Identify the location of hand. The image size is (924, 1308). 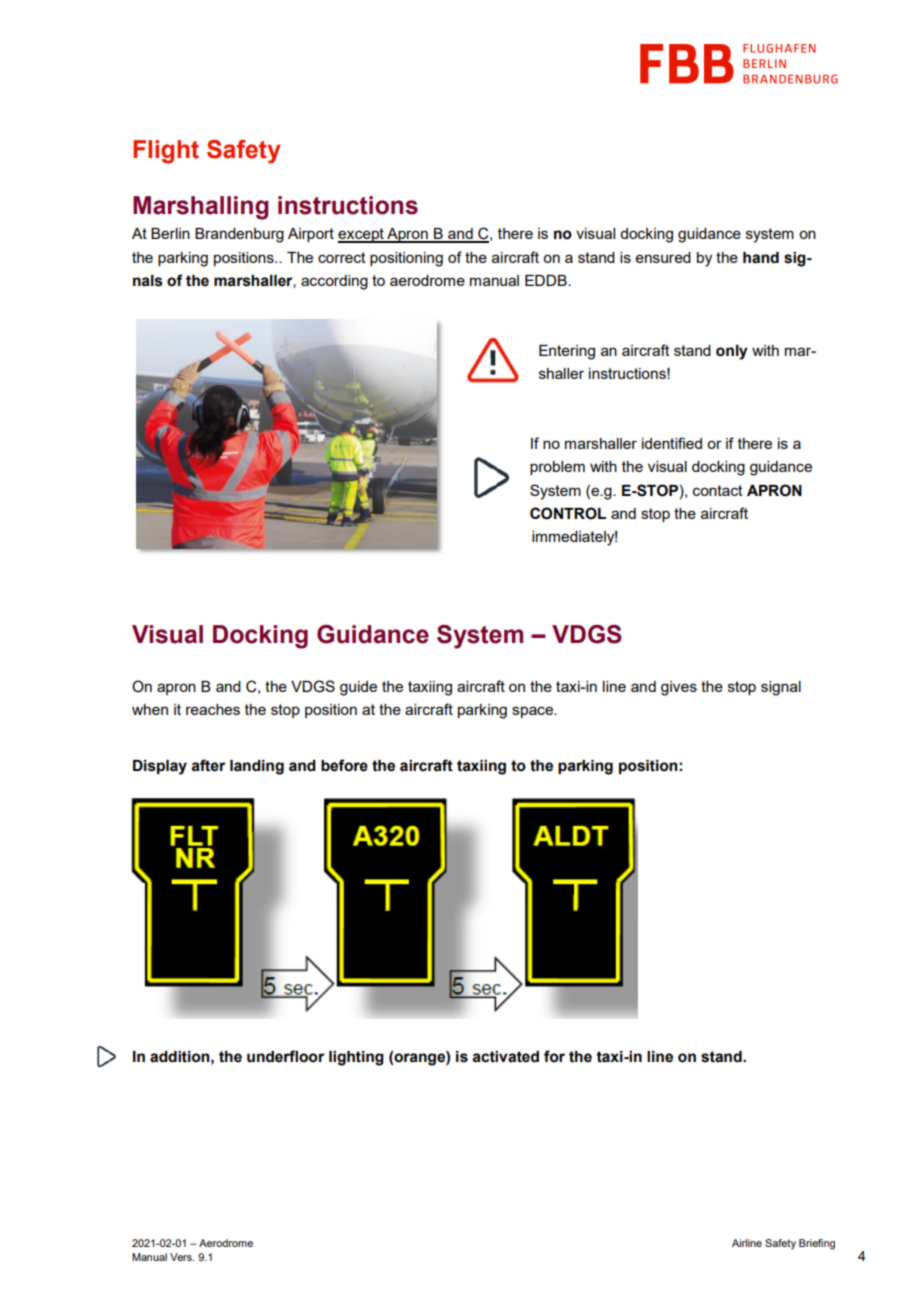
(761, 258).
